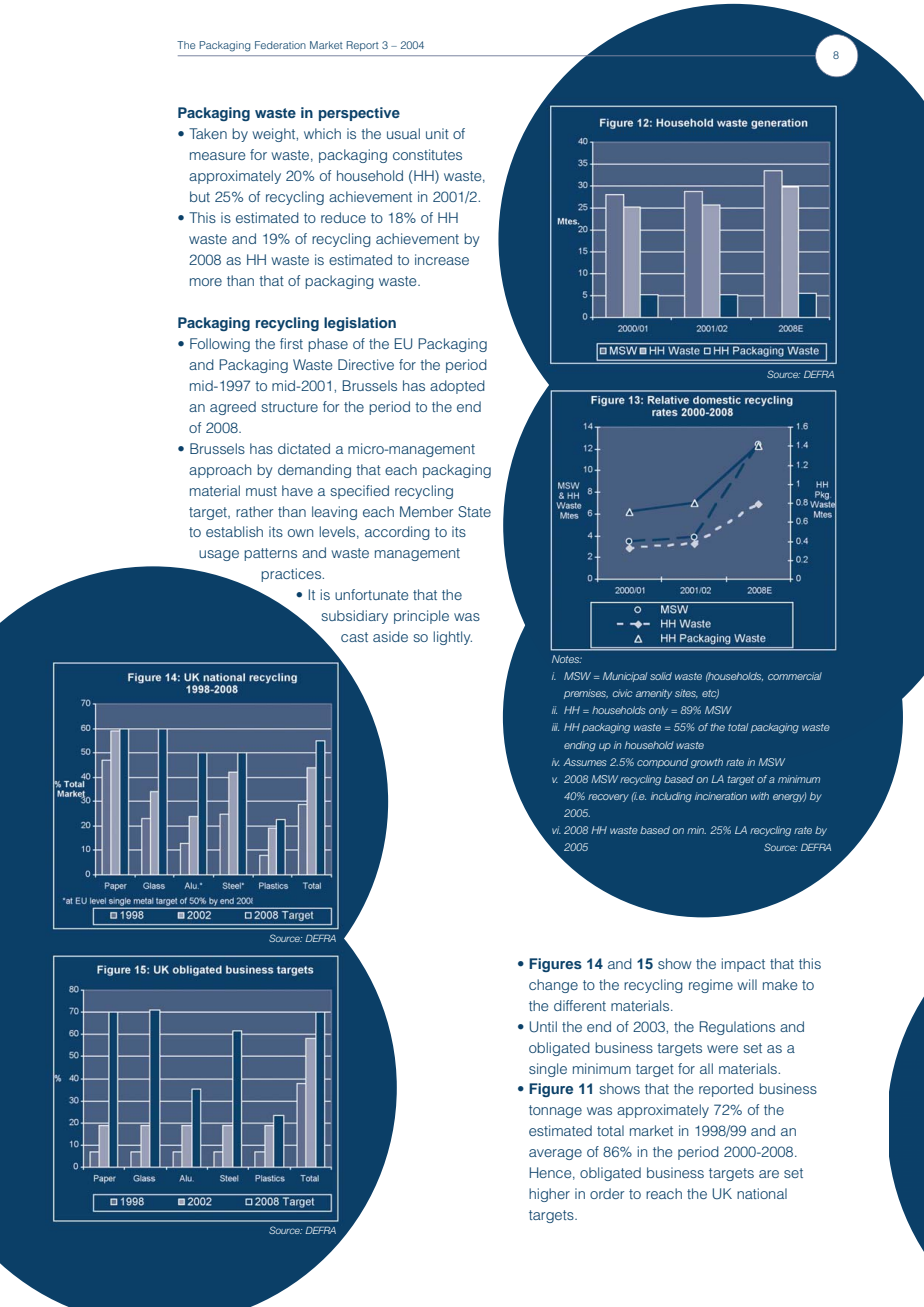 Image resolution: width=924 pixels, height=1307 pixels. Describe the element at coordinates (769, 1174) in the screenshot. I see `are` at that location.
